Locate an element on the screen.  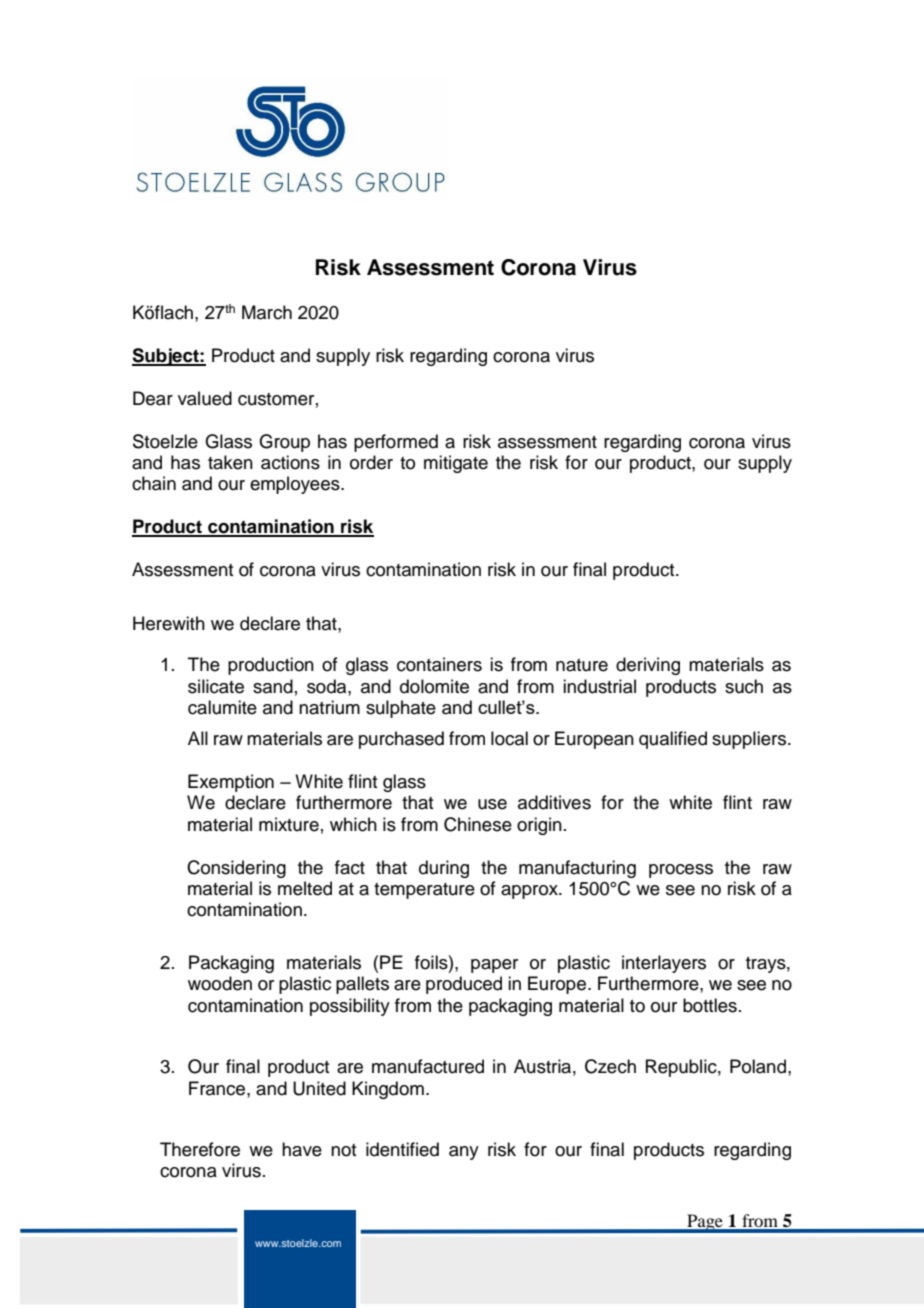
temperature is located at coordinates (424, 891).
